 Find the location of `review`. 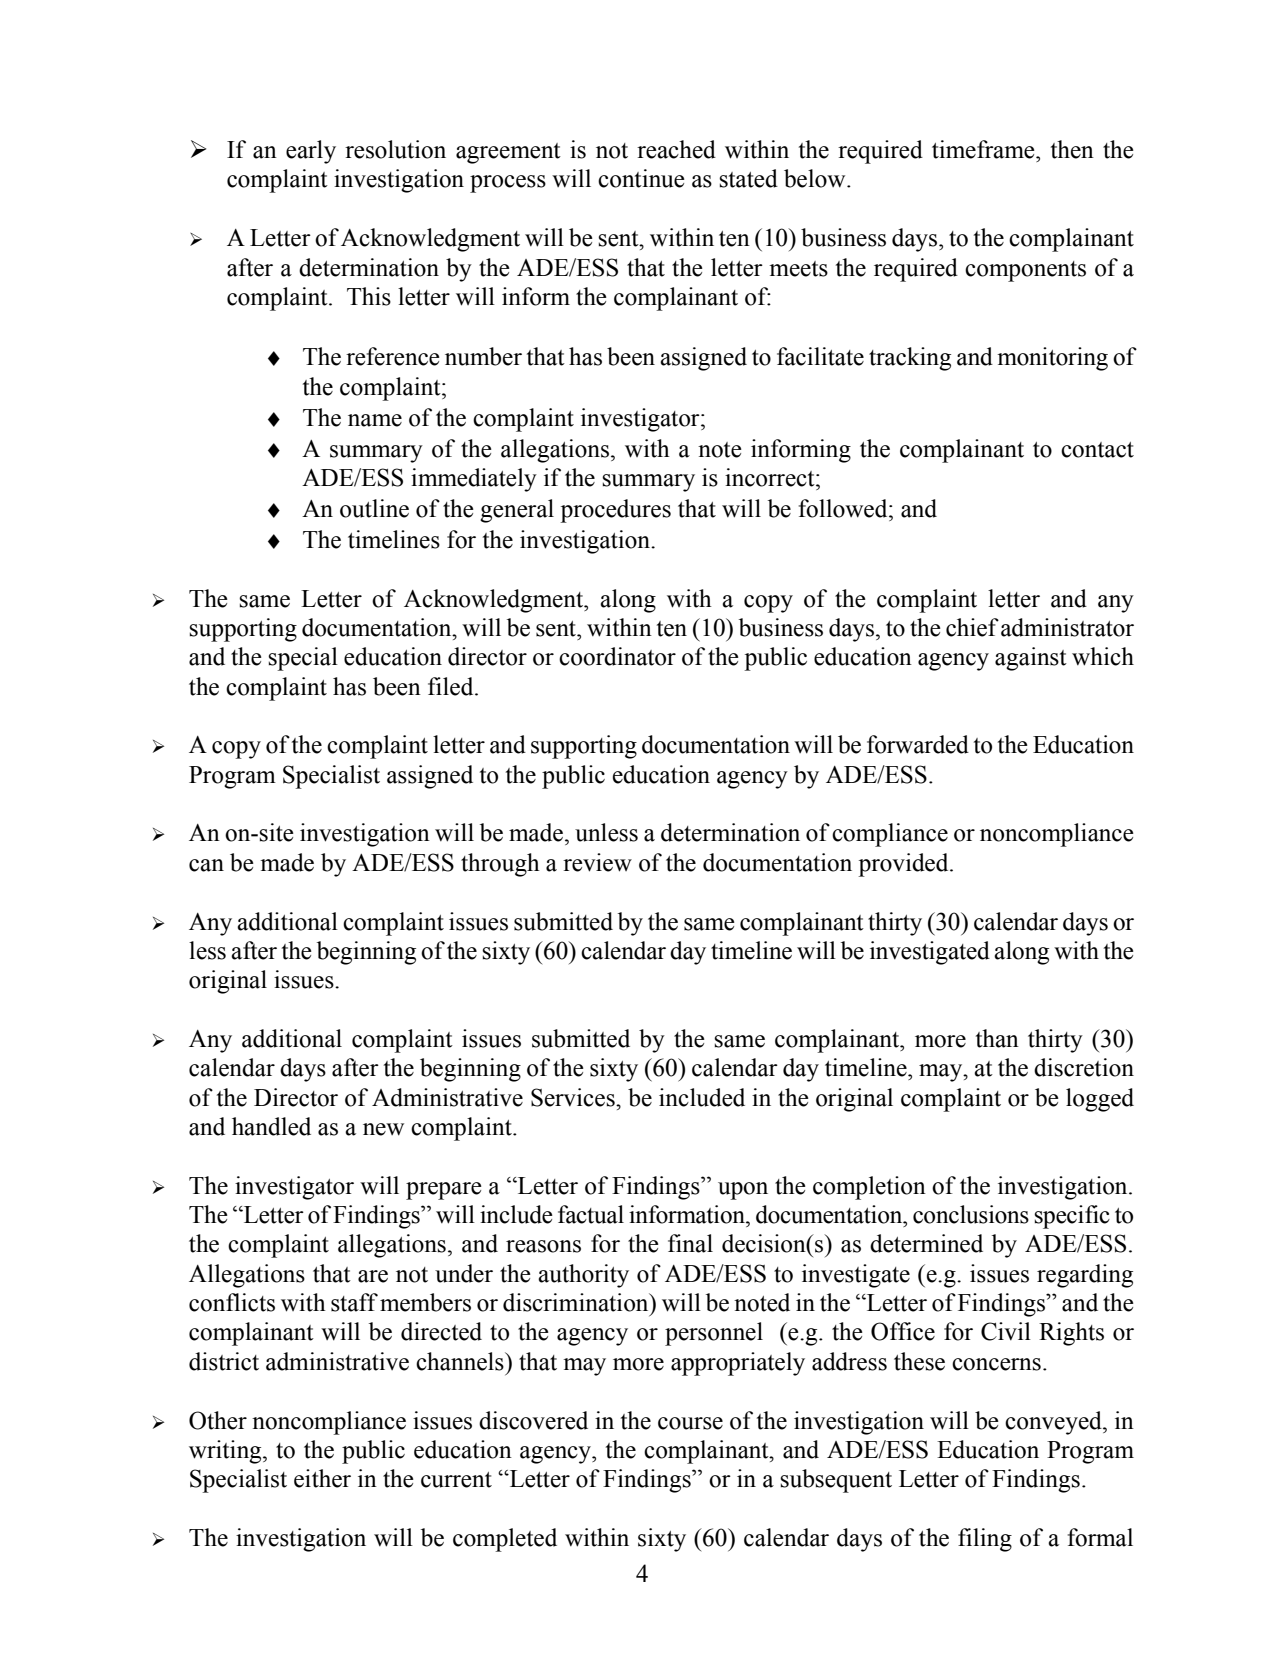

review is located at coordinates (597, 862).
